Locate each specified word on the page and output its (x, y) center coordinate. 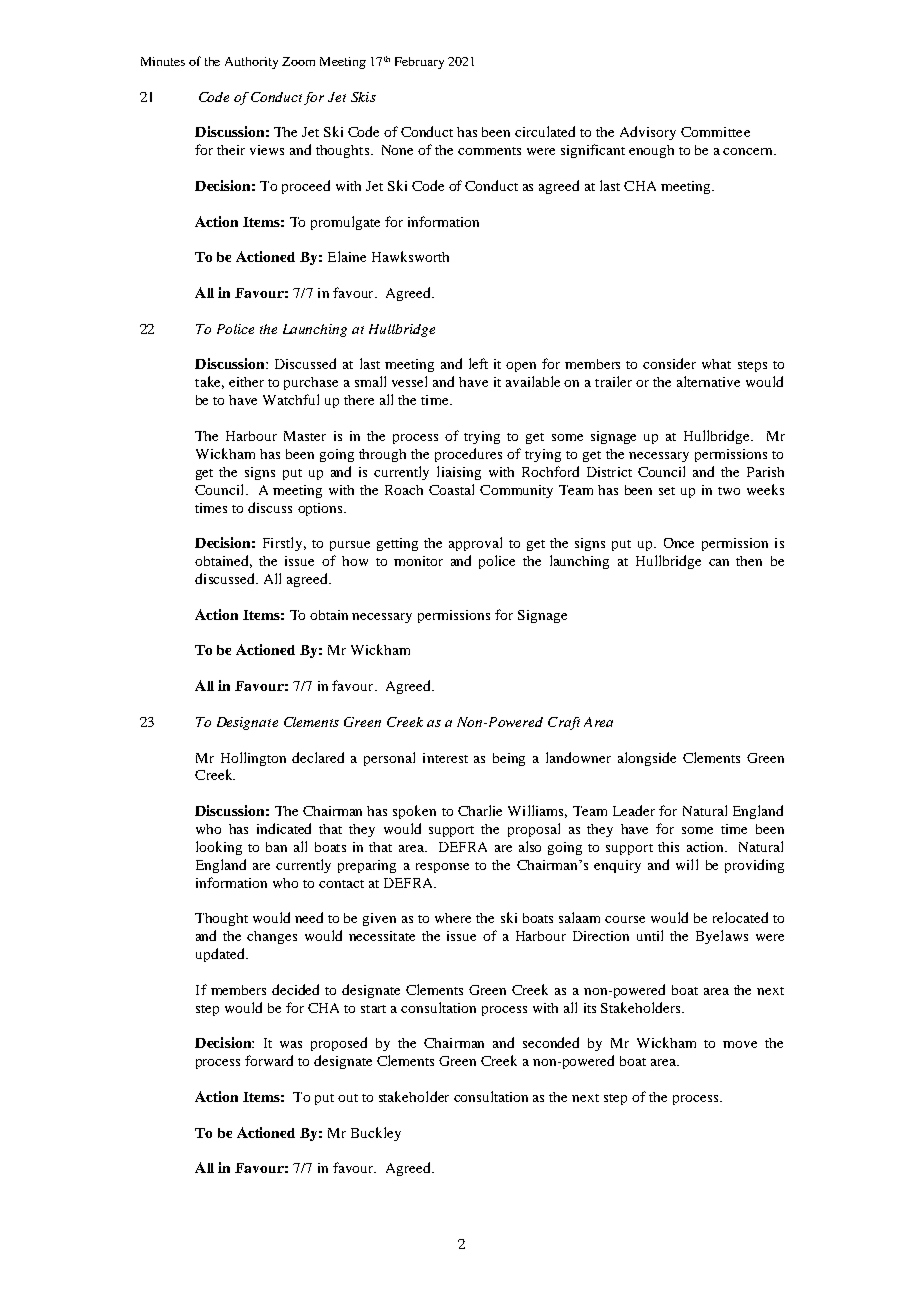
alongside (647, 759)
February (419, 63)
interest (445, 758)
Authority (251, 63)
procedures (468, 455)
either (246, 382)
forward (269, 1060)
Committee (715, 132)
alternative (708, 381)
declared (318, 757)
